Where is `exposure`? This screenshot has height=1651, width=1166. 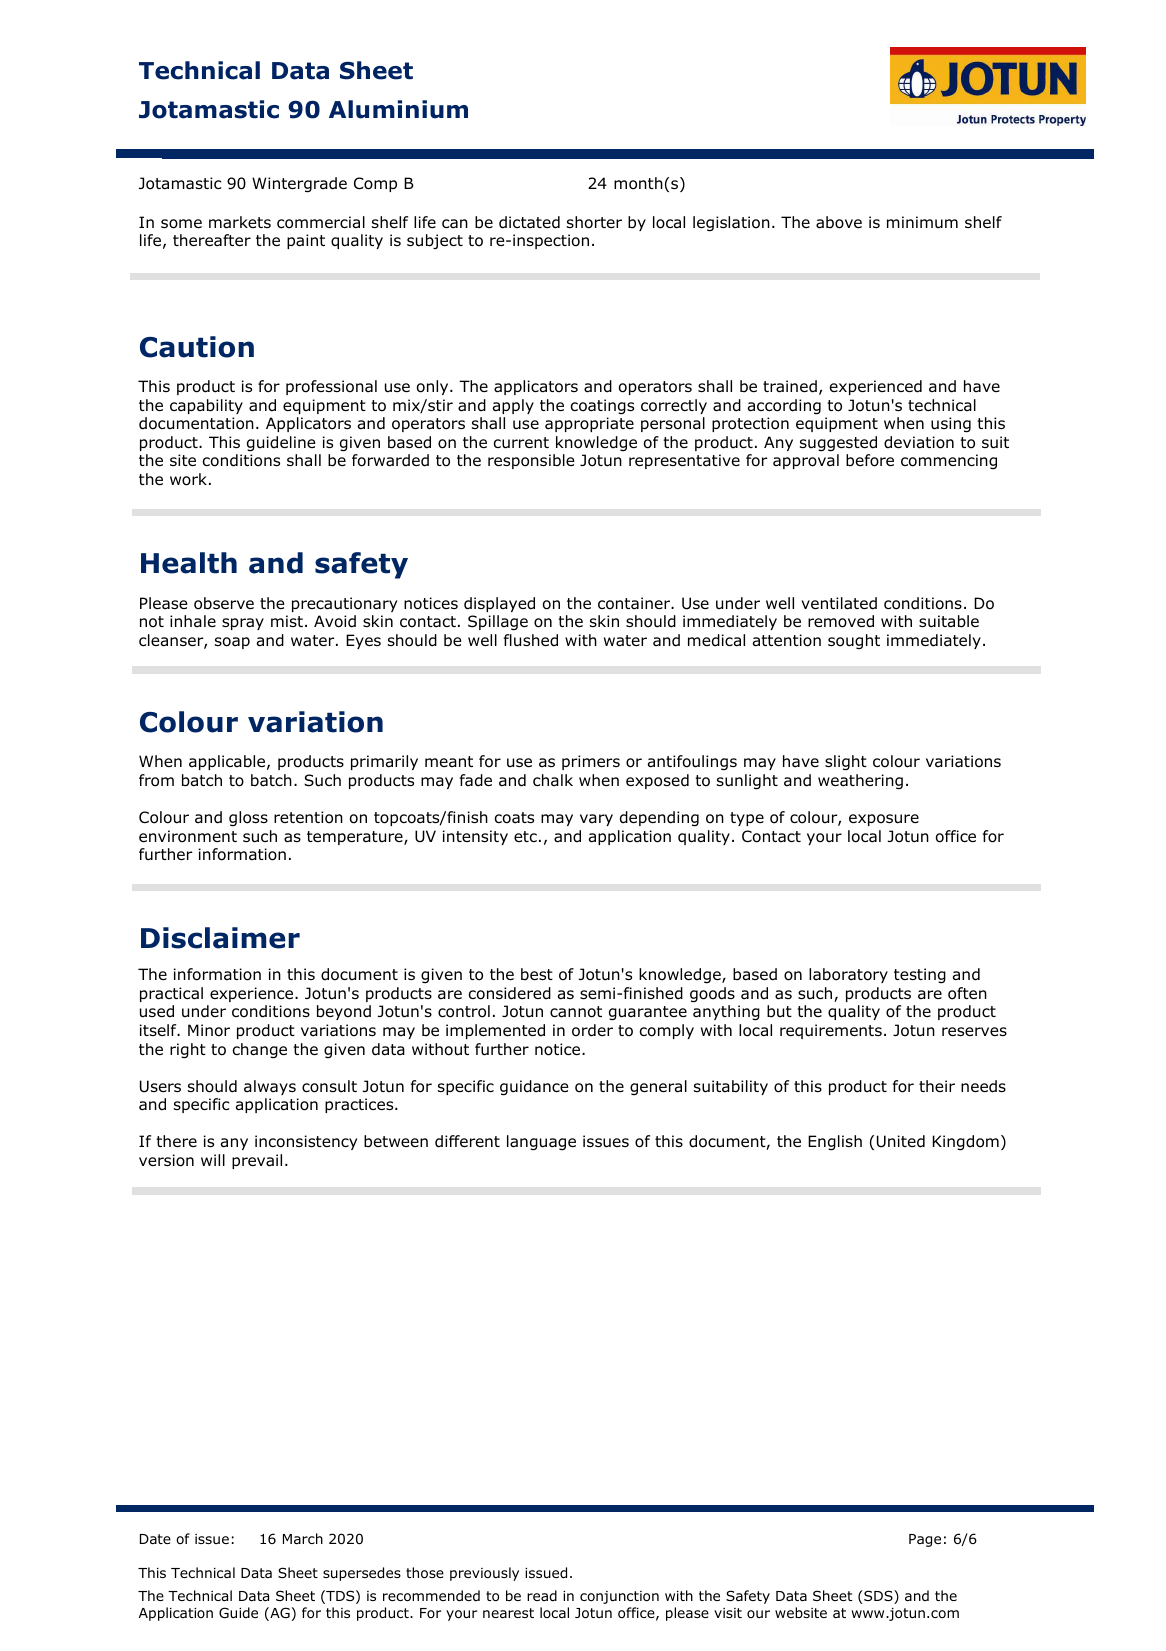
exposure is located at coordinates (884, 820).
